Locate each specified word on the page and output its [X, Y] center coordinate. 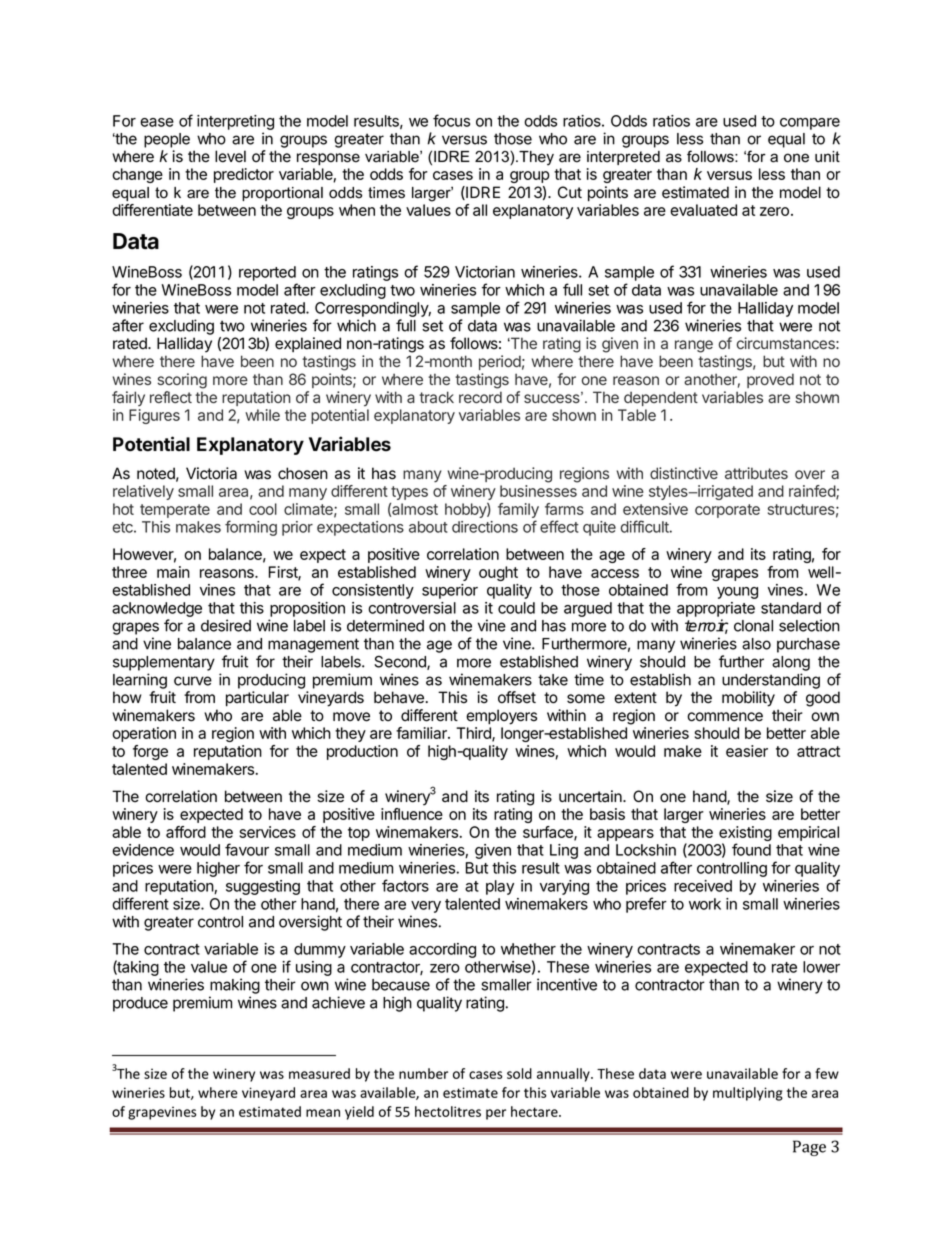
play [500, 887]
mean [323, 1113]
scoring [182, 381]
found [751, 849]
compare [810, 124]
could [516, 608]
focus [451, 120]
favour [247, 849]
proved [770, 380]
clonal [753, 626]
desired [226, 625]
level [230, 156]
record [480, 397]
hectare [535, 1111]
